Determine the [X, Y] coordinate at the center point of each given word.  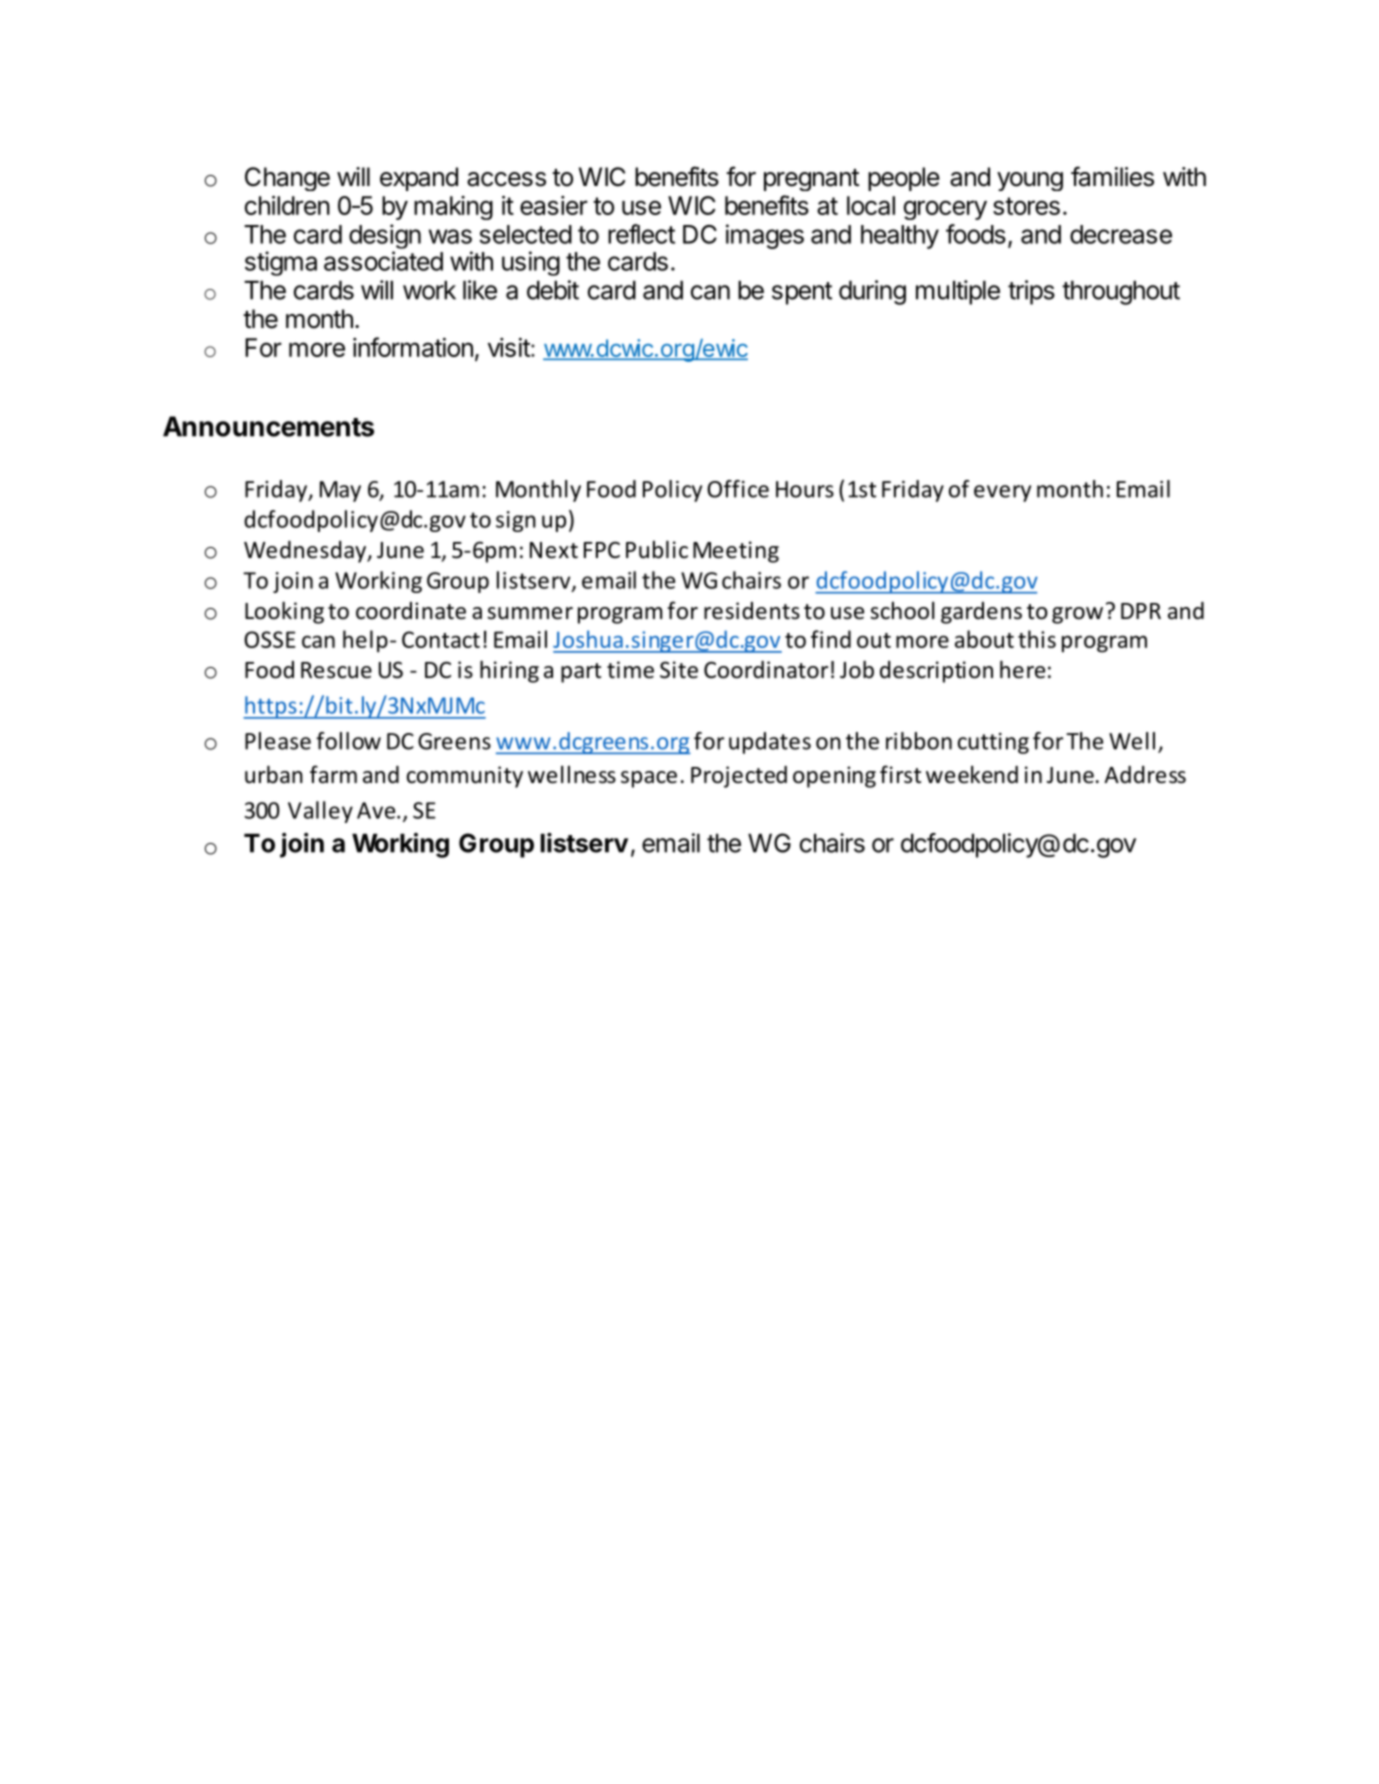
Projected [739, 777]
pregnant [811, 180]
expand [419, 179]
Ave [377, 810]
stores [1026, 206]
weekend [972, 774]
